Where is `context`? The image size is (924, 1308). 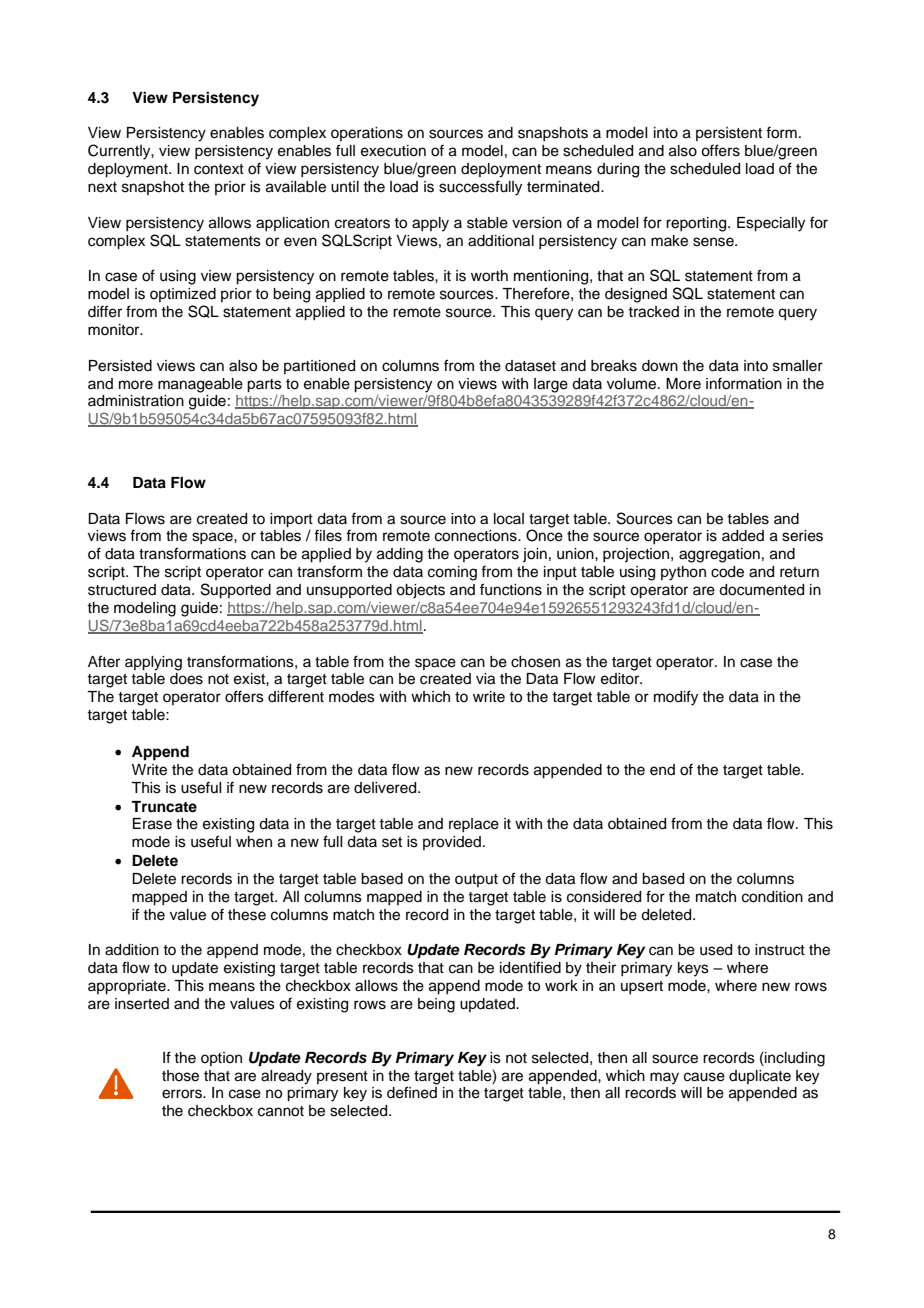 context is located at coordinates (219, 169).
